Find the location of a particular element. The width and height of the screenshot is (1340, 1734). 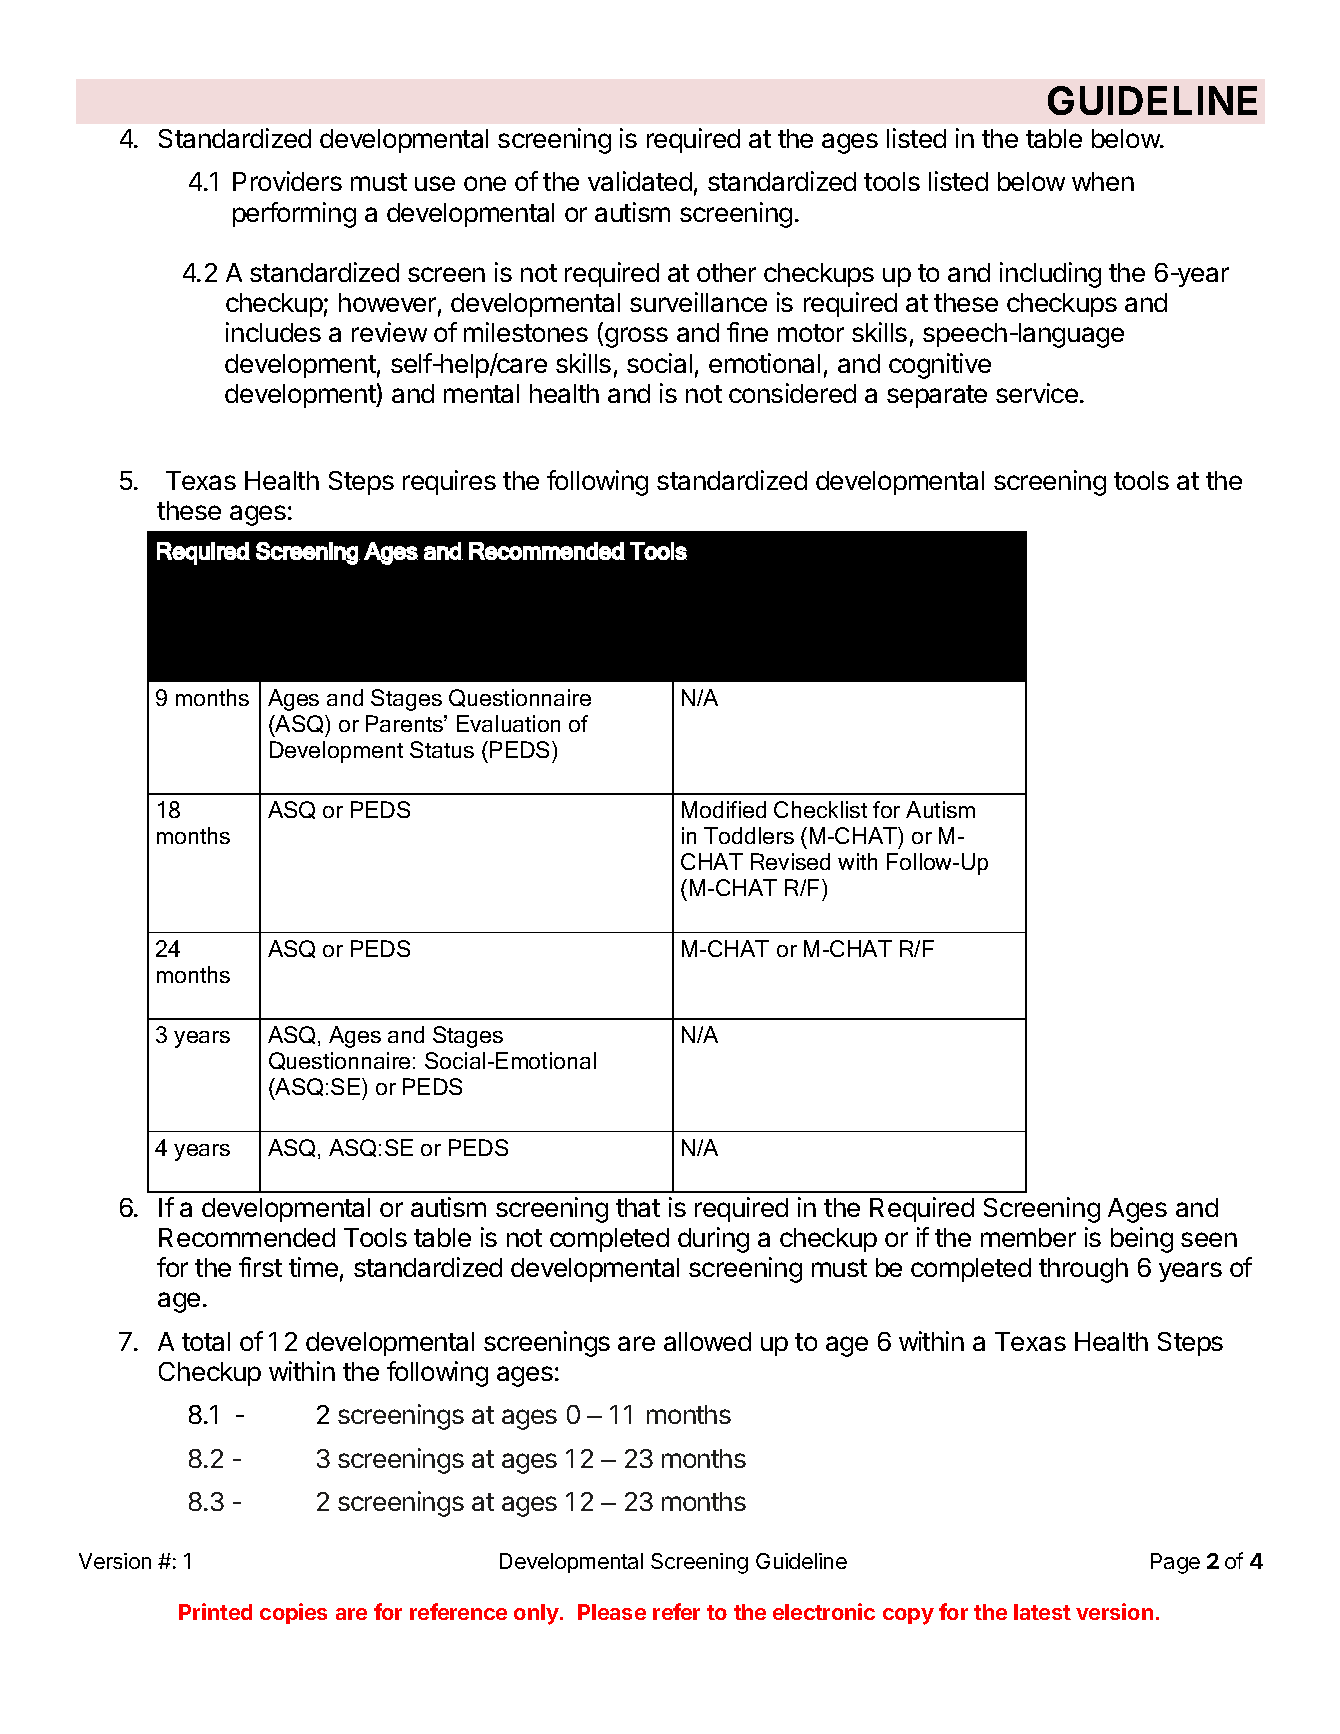

Checklist is located at coordinates (820, 809).
